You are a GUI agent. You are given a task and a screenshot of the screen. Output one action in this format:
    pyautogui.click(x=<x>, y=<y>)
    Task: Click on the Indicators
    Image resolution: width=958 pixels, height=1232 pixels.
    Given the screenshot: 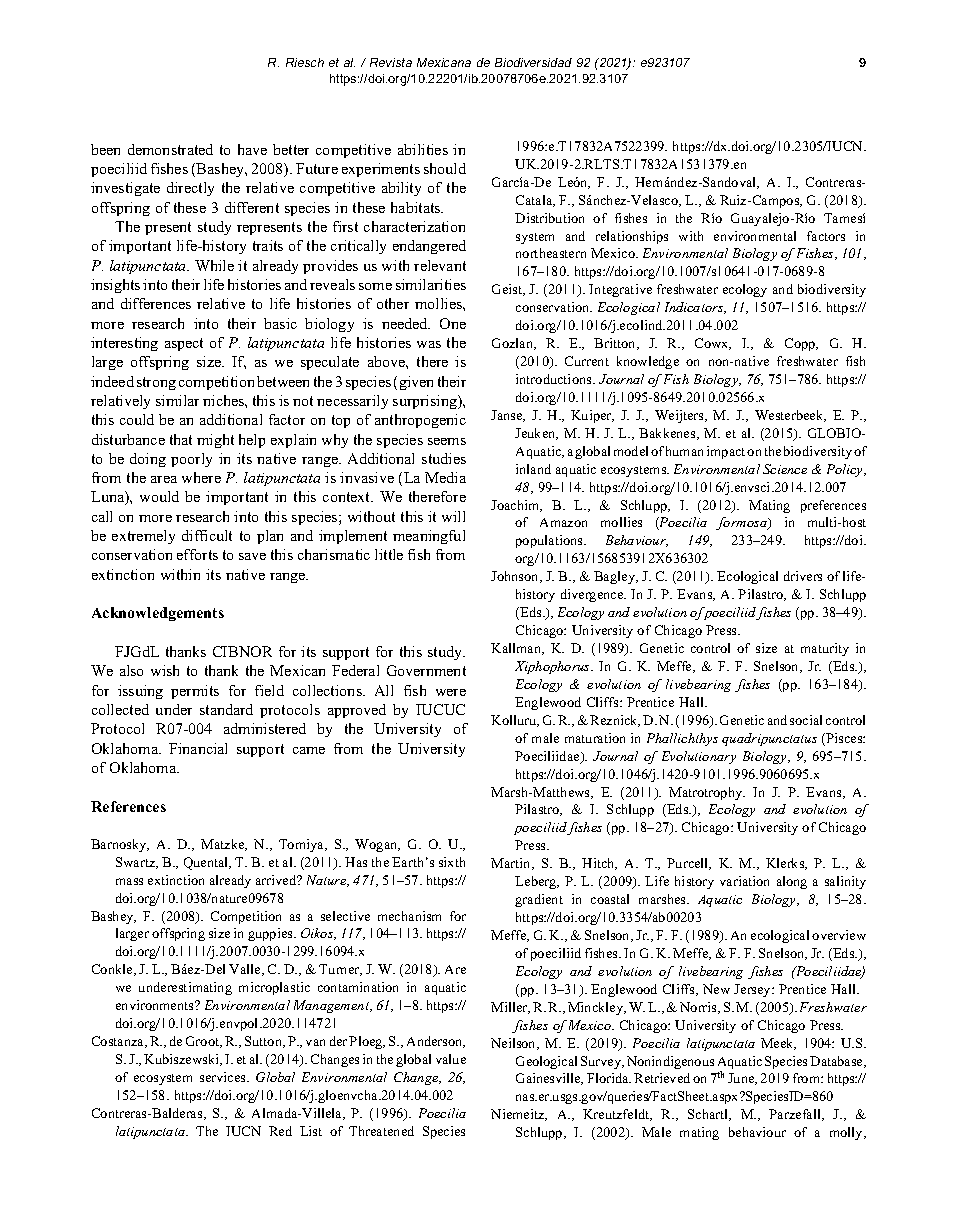 What is the action you would take?
    pyautogui.click(x=695, y=308)
